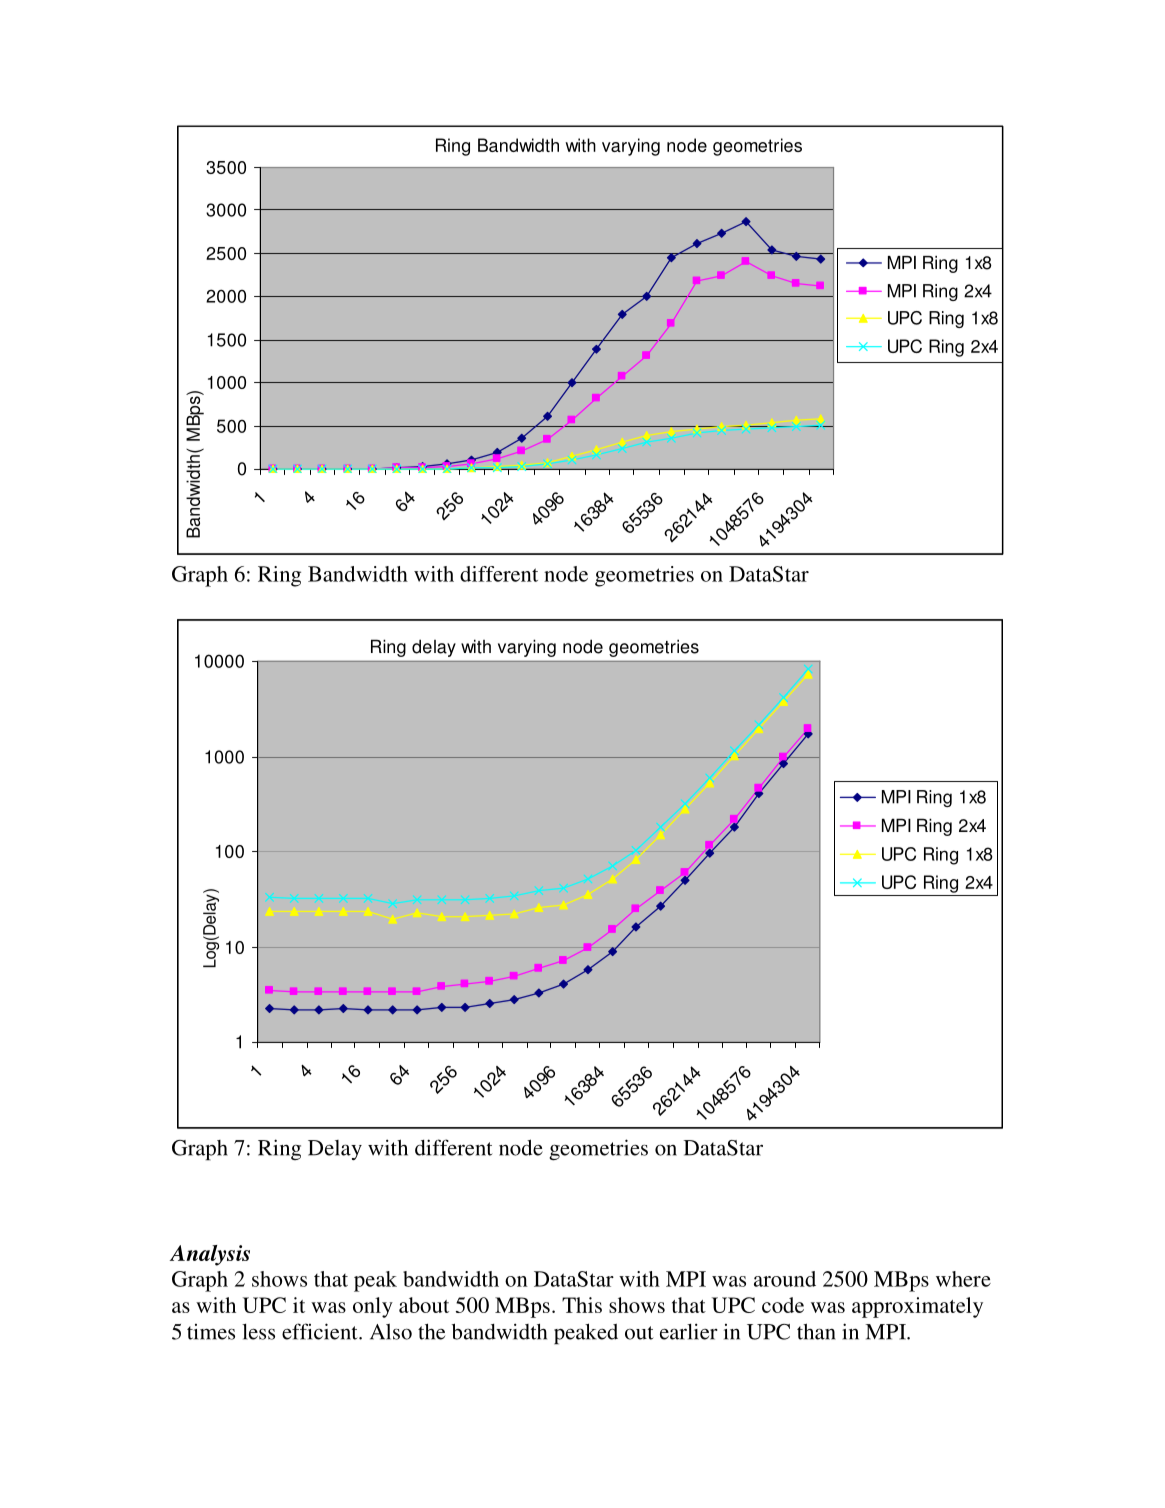 This document has width=1165, height=1508. What do you see at coordinates (431, 1331) in the document?
I see `the` at bounding box center [431, 1331].
